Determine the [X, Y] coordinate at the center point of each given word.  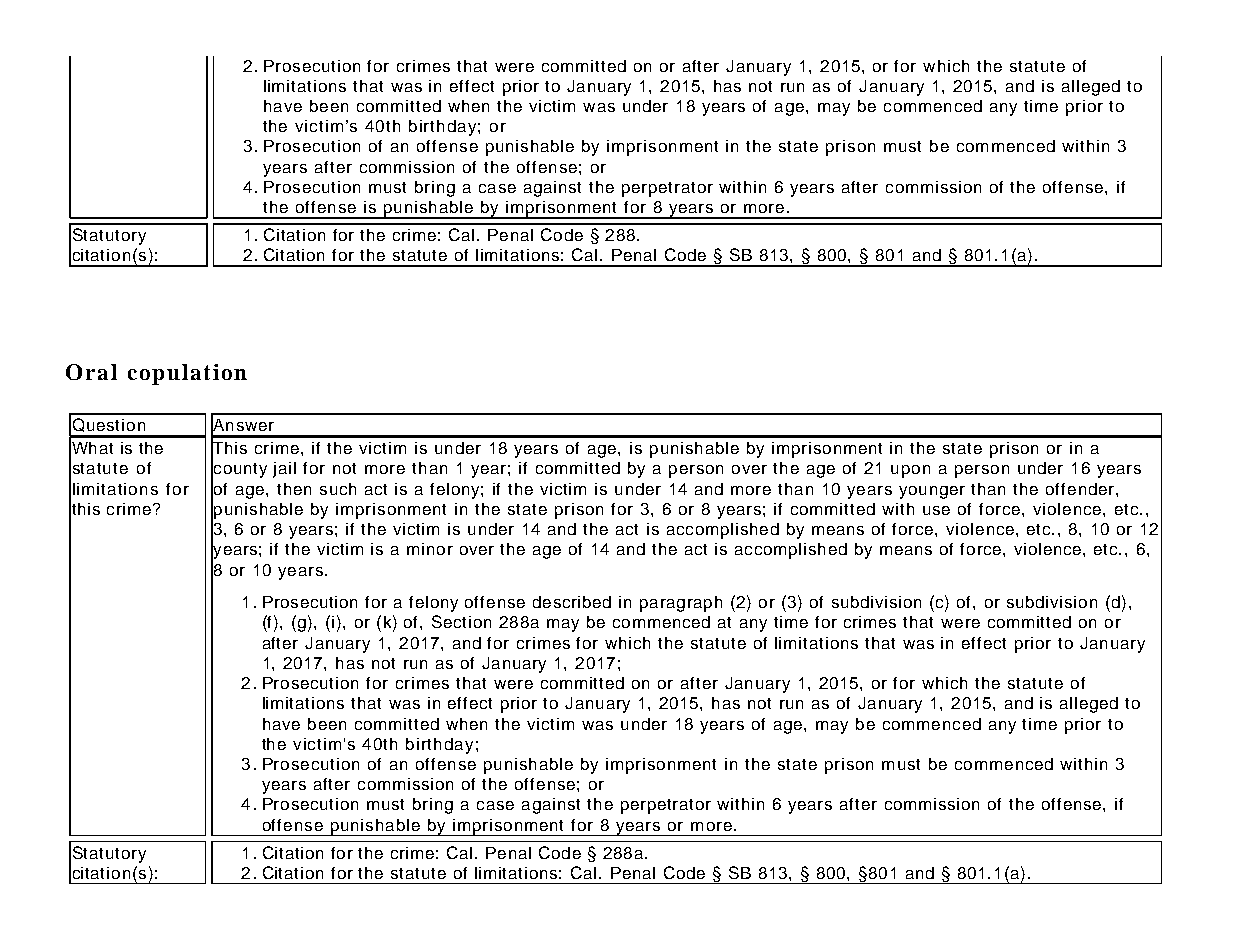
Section [461, 621]
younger [932, 492]
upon [910, 471]
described [572, 602]
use [936, 510]
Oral [91, 372]
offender [1081, 489]
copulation [187, 374]
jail [284, 470]
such [338, 489]
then [294, 489]
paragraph [681, 604]
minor [430, 549]
